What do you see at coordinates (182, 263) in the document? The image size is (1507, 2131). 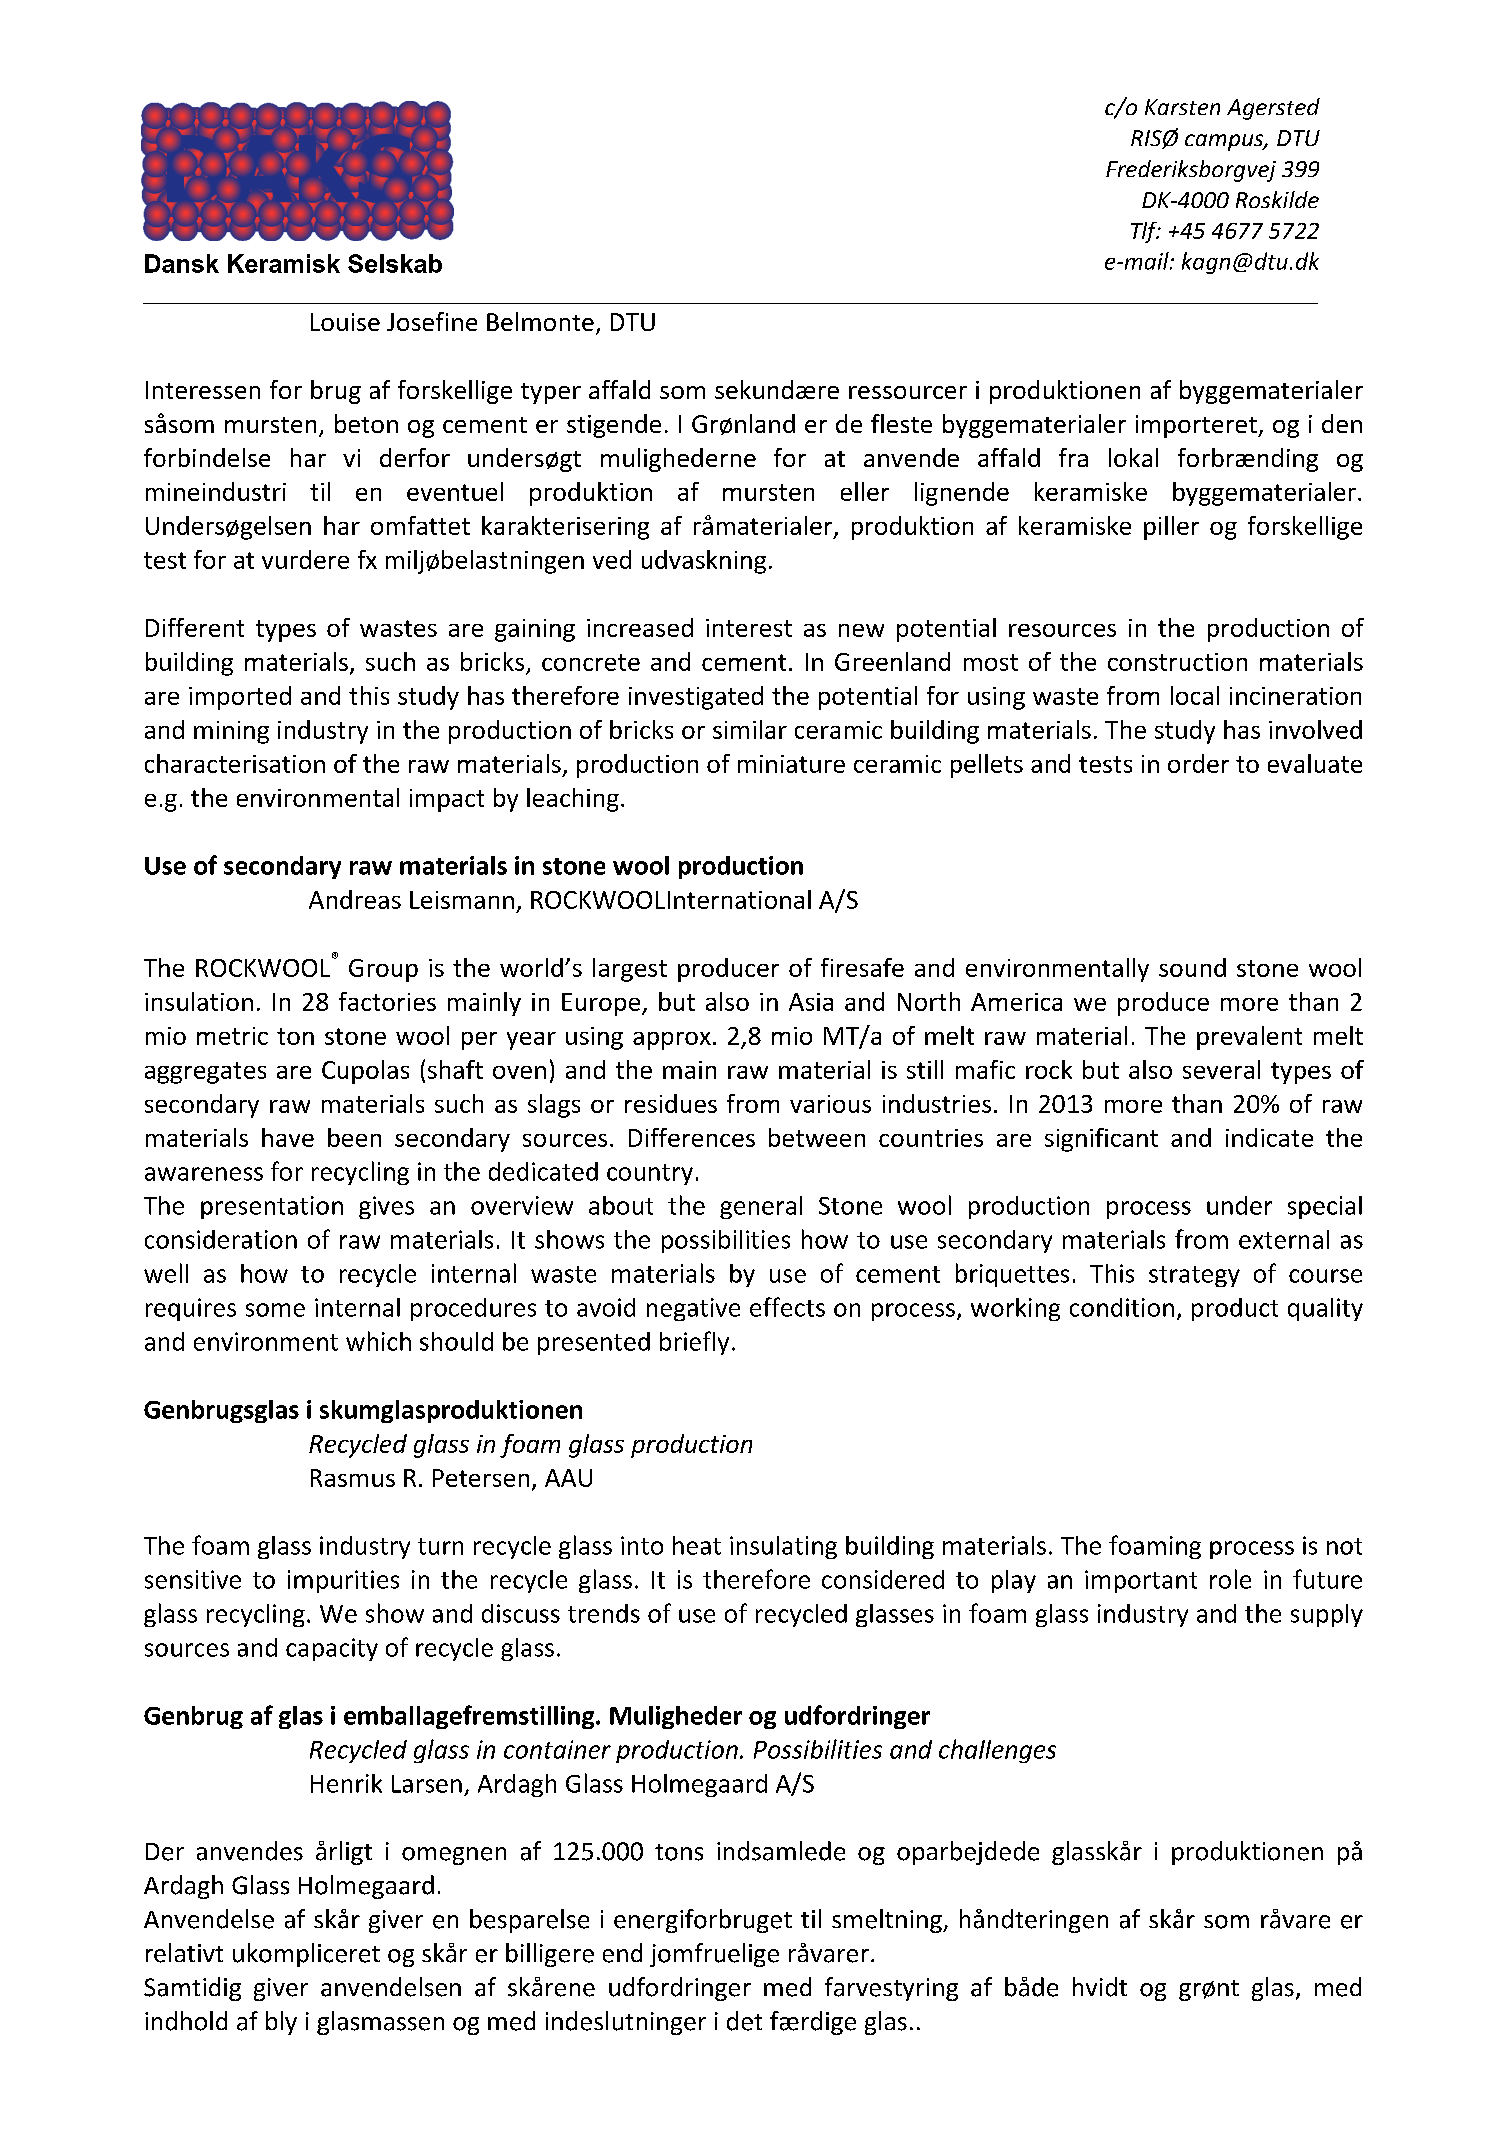 I see `Dansk` at bounding box center [182, 263].
